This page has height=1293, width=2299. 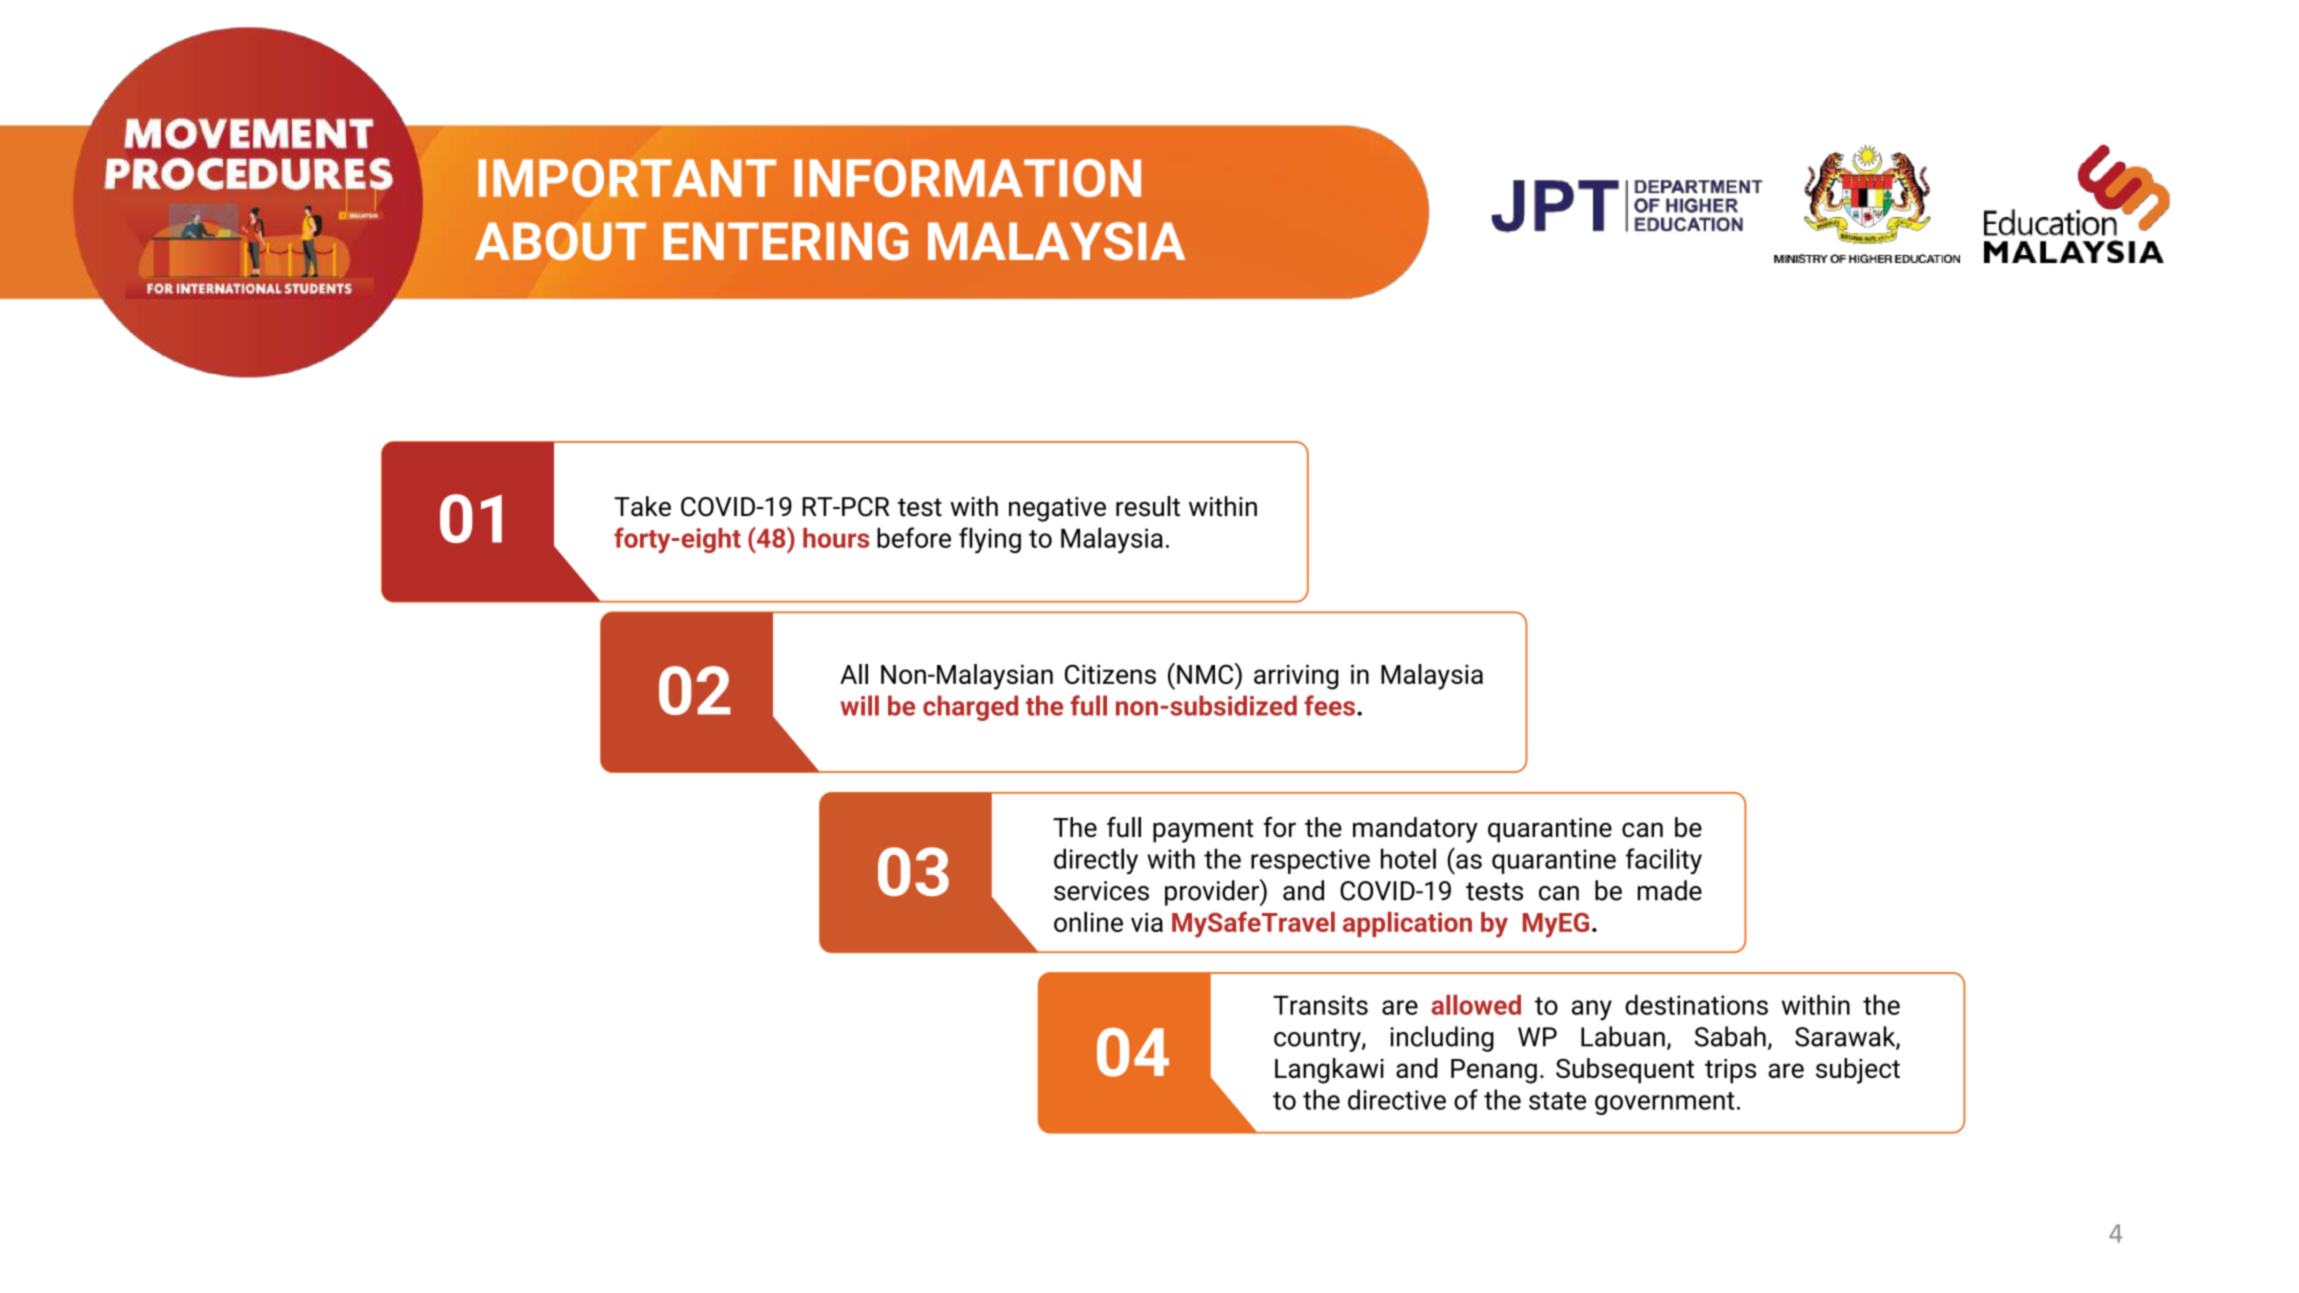 I want to click on IMPORTANT, so click(x=627, y=178).
